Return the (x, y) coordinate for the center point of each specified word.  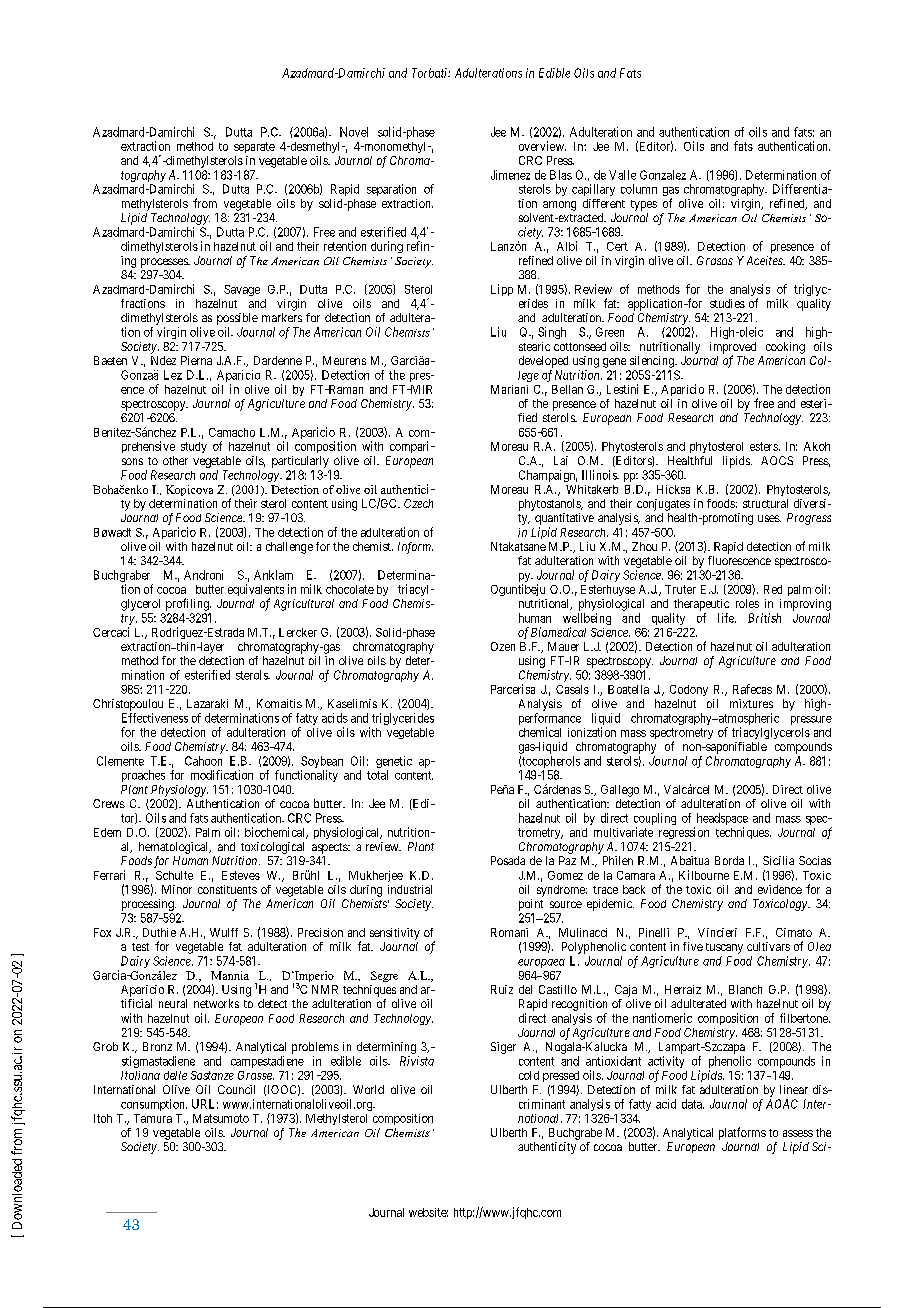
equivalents (256, 591)
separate (254, 147)
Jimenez (510, 175)
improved (733, 349)
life (727, 618)
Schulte (174, 875)
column (639, 189)
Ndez (163, 360)
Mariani (509, 389)
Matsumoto (221, 1118)
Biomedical (558, 632)
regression (684, 833)
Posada (508, 860)
